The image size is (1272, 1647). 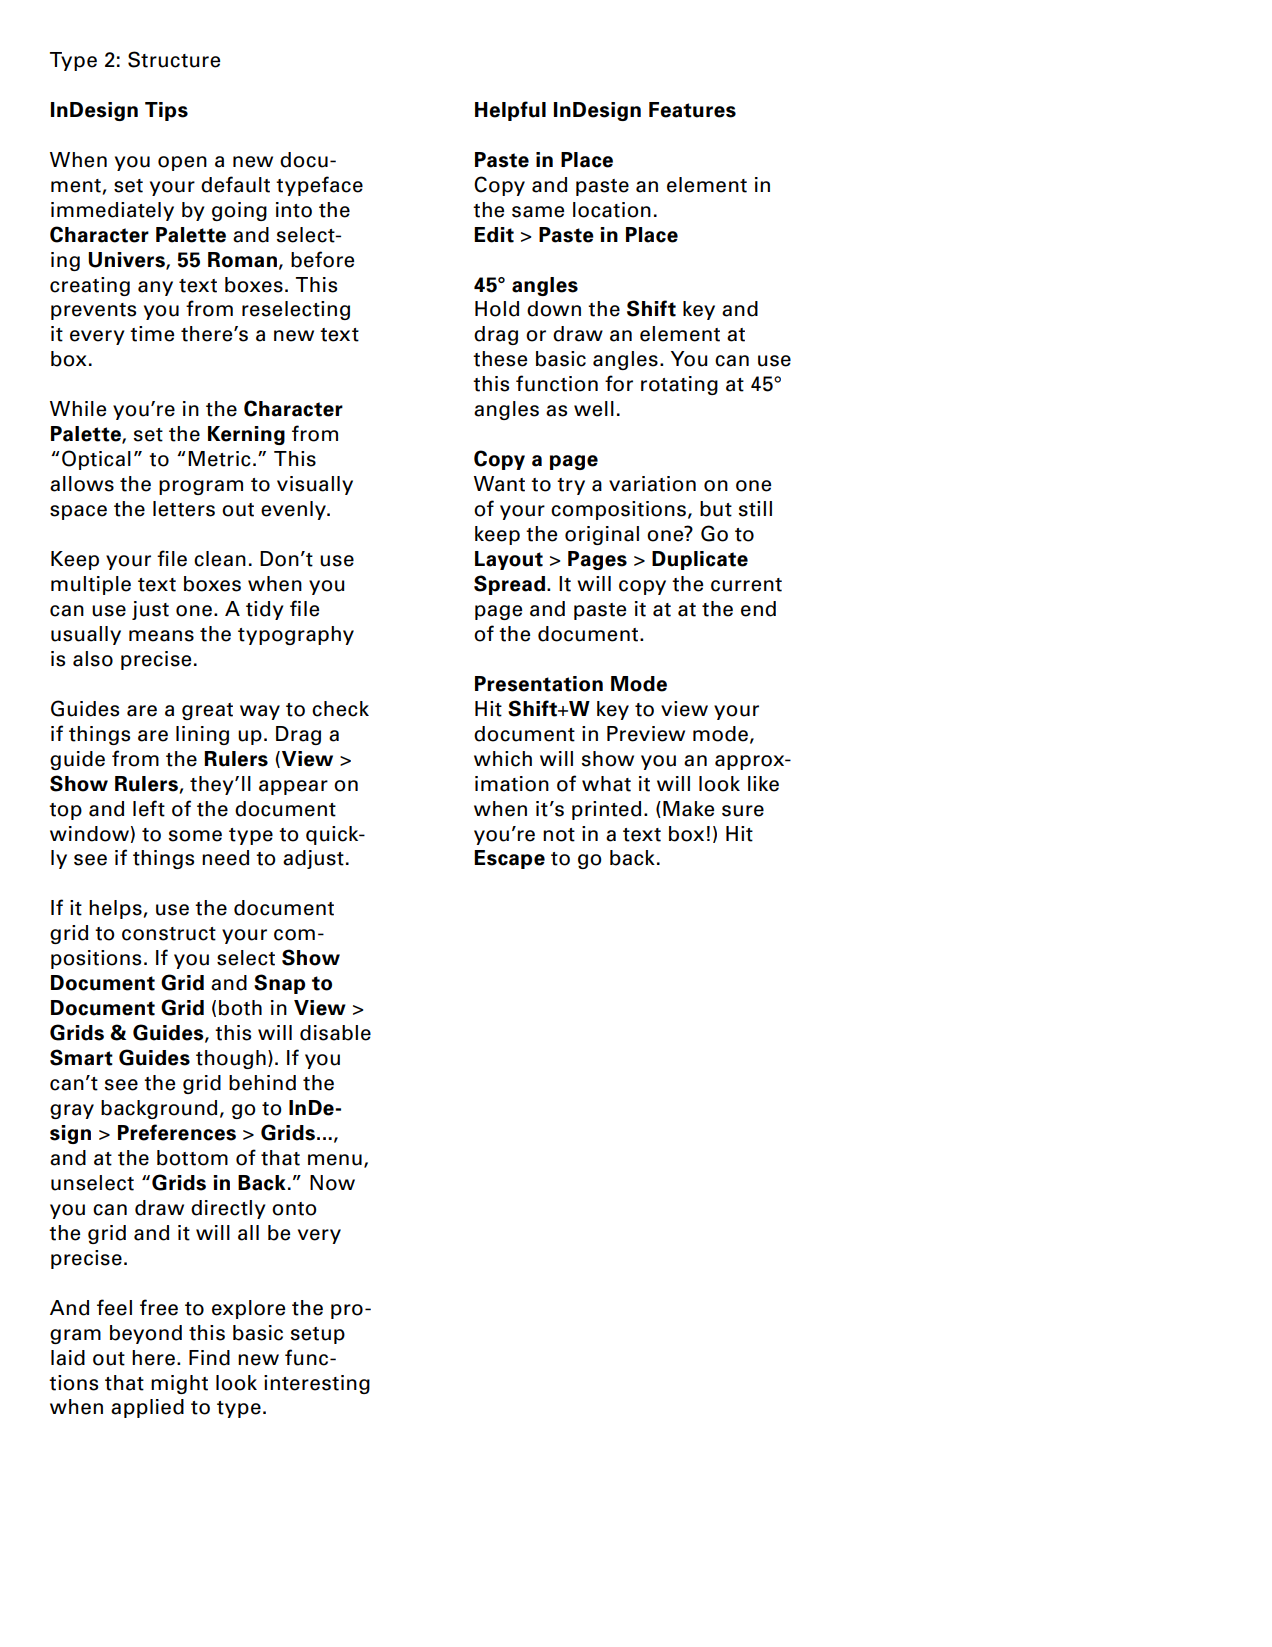 What do you see at coordinates (81, 1057) in the screenshot?
I see `Smart` at bounding box center [81, 1057].
